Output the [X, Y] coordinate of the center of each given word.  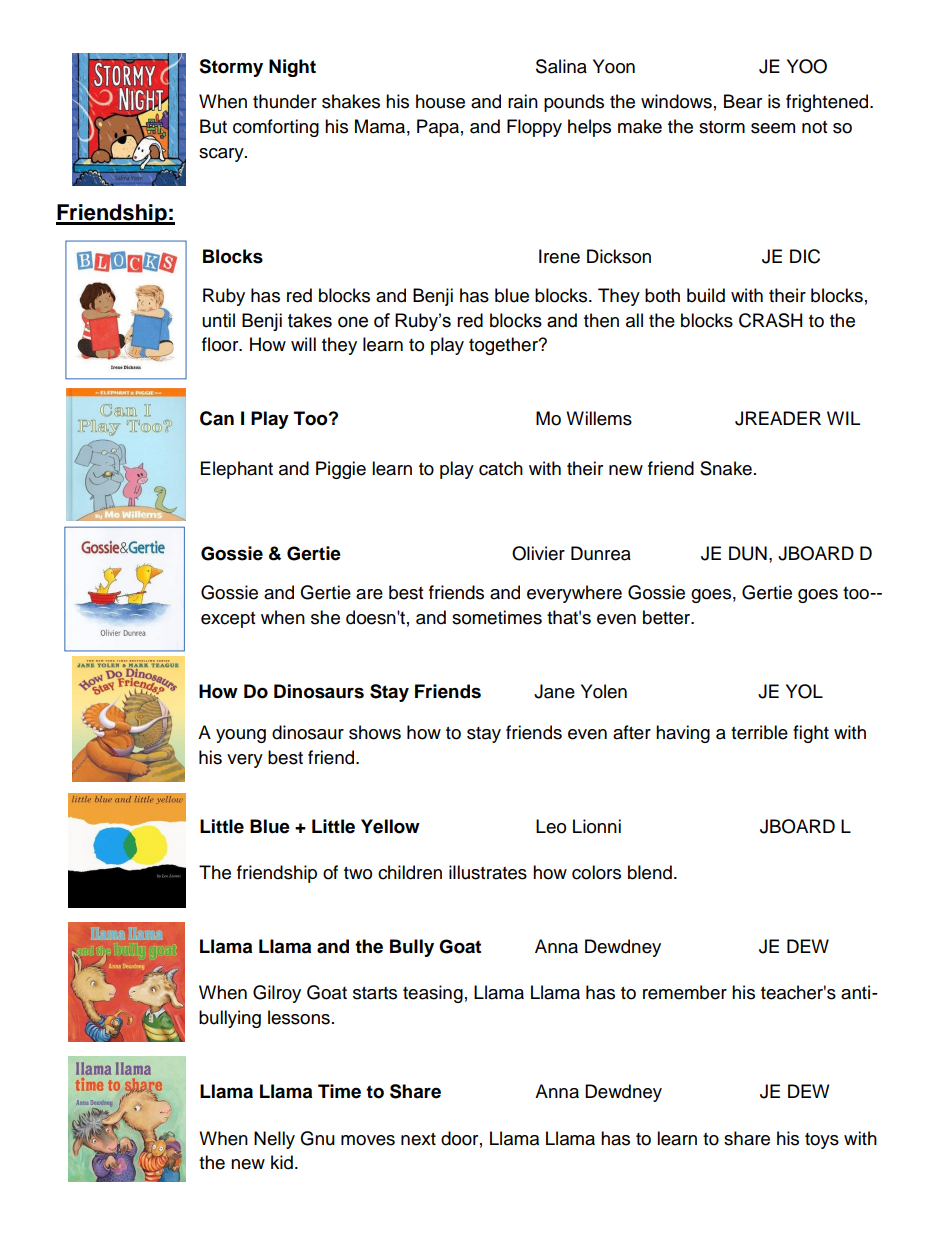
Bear [743, 101]
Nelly [274, 1140]
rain [523, 101]
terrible [759, 732]
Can [217, 418]
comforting [276, 128]
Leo [551, 826]
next [418, 1139]
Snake [726, 468]
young [241, 736]
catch [501, 468]
